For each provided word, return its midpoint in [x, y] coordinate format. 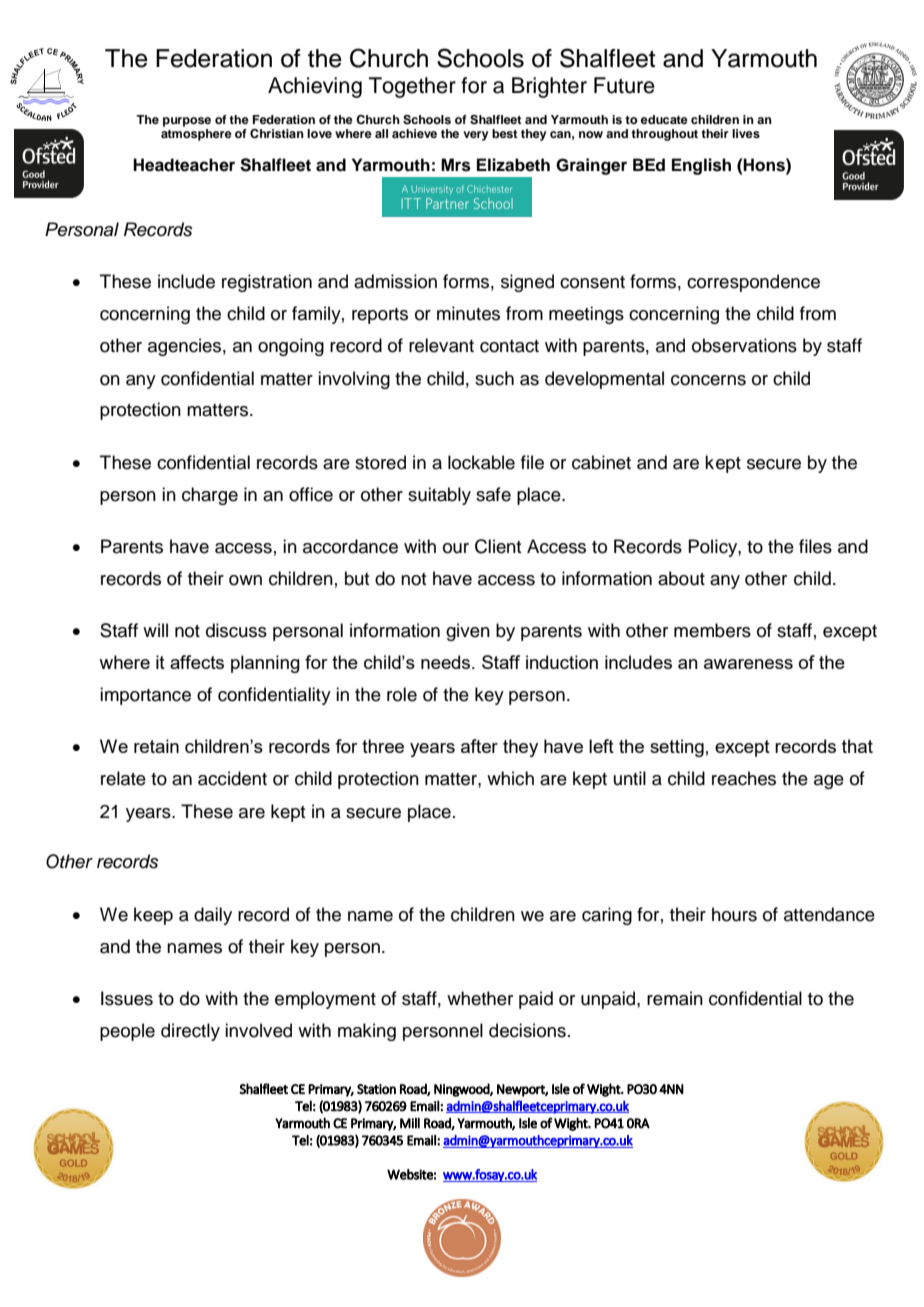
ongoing [291, 347]
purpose [187, 122]
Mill [410, 1123]
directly [190, 1032]
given [468, 632]
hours [734, 914]
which [510, 778]
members [712, 630]
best [505, 133]
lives [746, 133]
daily [213, 916]
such [494, 378]
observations [744, 345]
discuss [236, 630]
